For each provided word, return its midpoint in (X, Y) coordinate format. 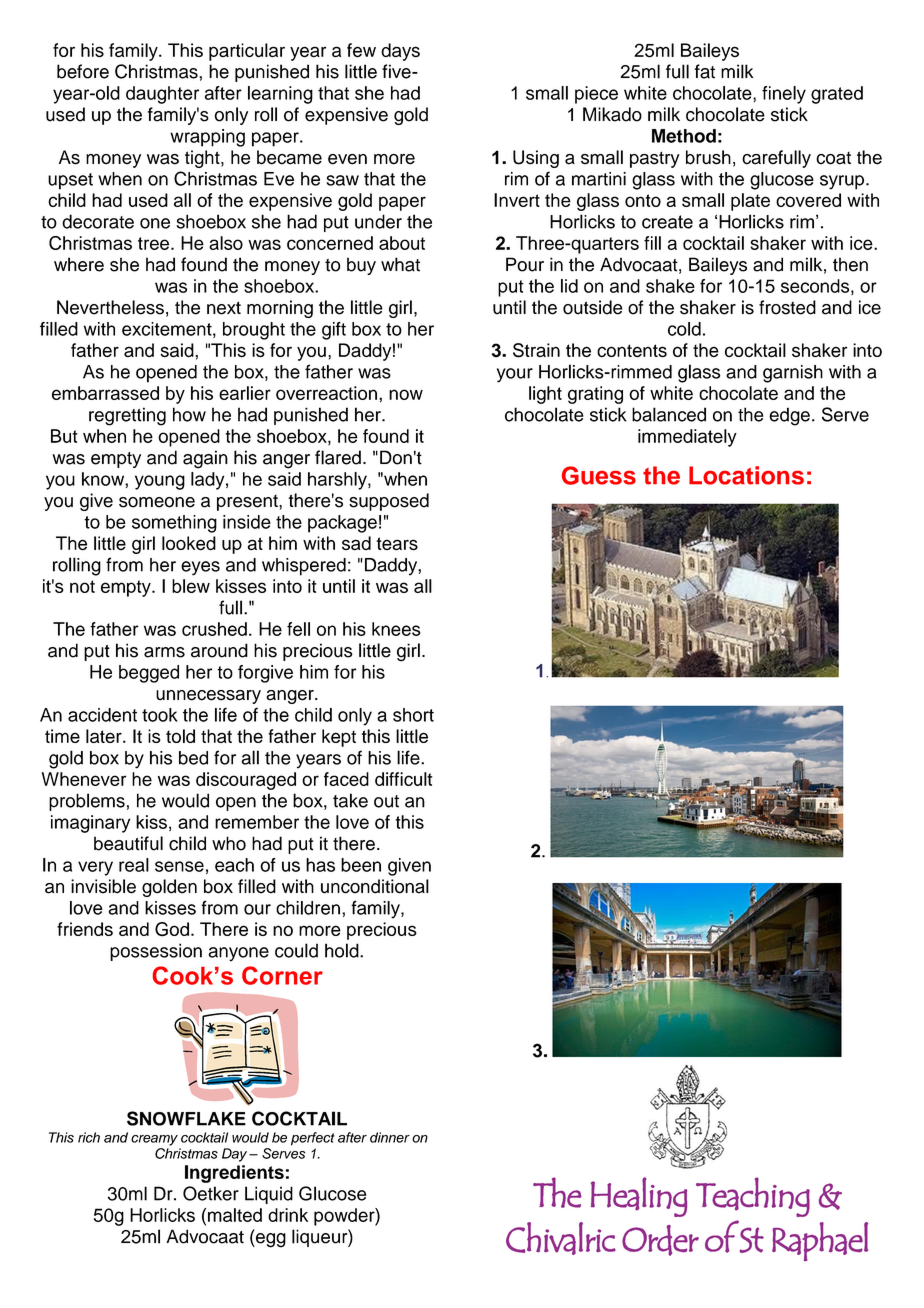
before (83, 71)
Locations (746, 475)
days (400, 52)
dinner (390, 1137)
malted (235, 1215)
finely (784, 95)
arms (164, 652)
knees (396, 629)
